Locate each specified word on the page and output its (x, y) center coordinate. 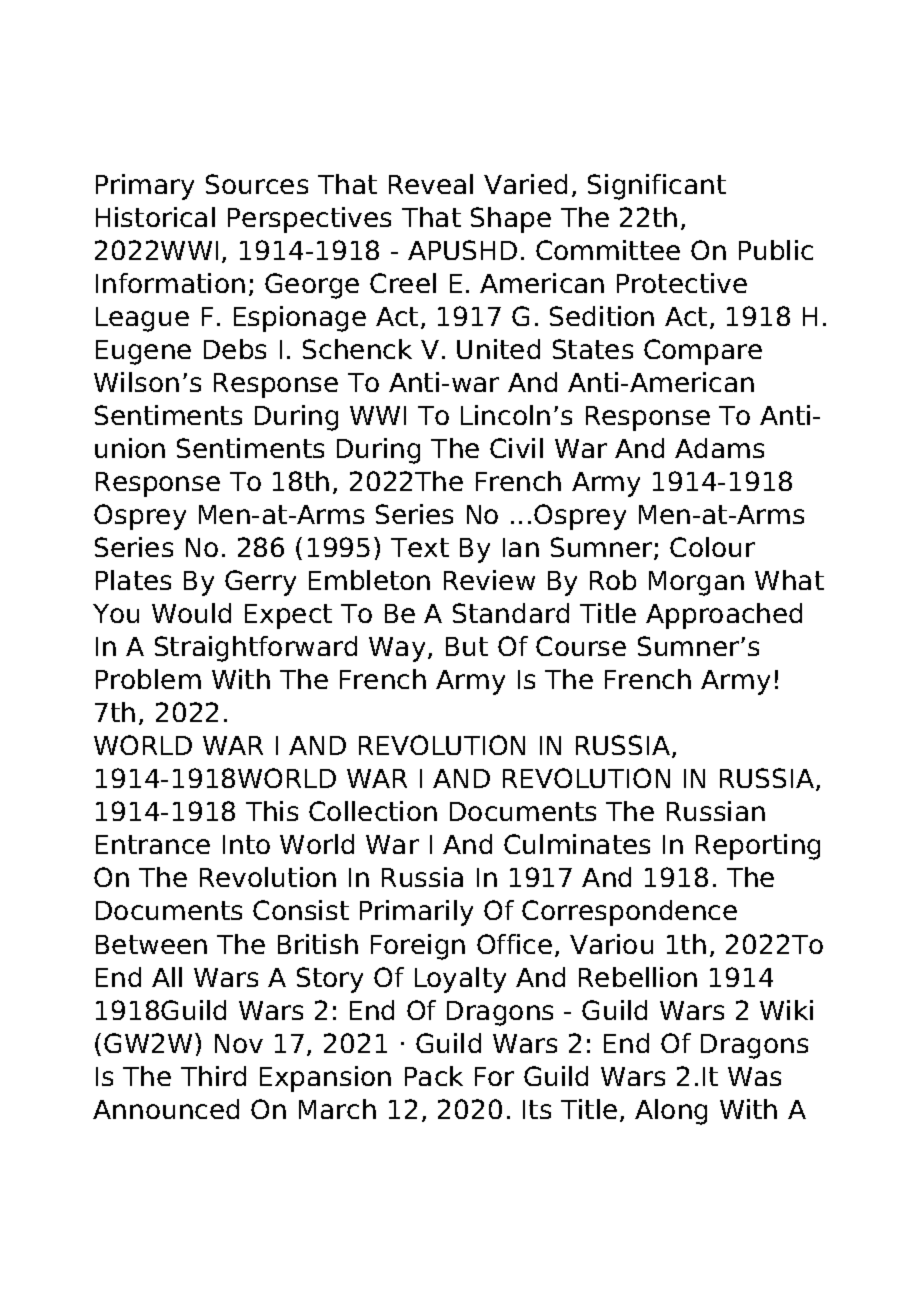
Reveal (431, 184)
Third (213, 1076)
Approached (724, 616)
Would (191, 613)
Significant (657, 187)
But (467, 646)
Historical (155, 217)
